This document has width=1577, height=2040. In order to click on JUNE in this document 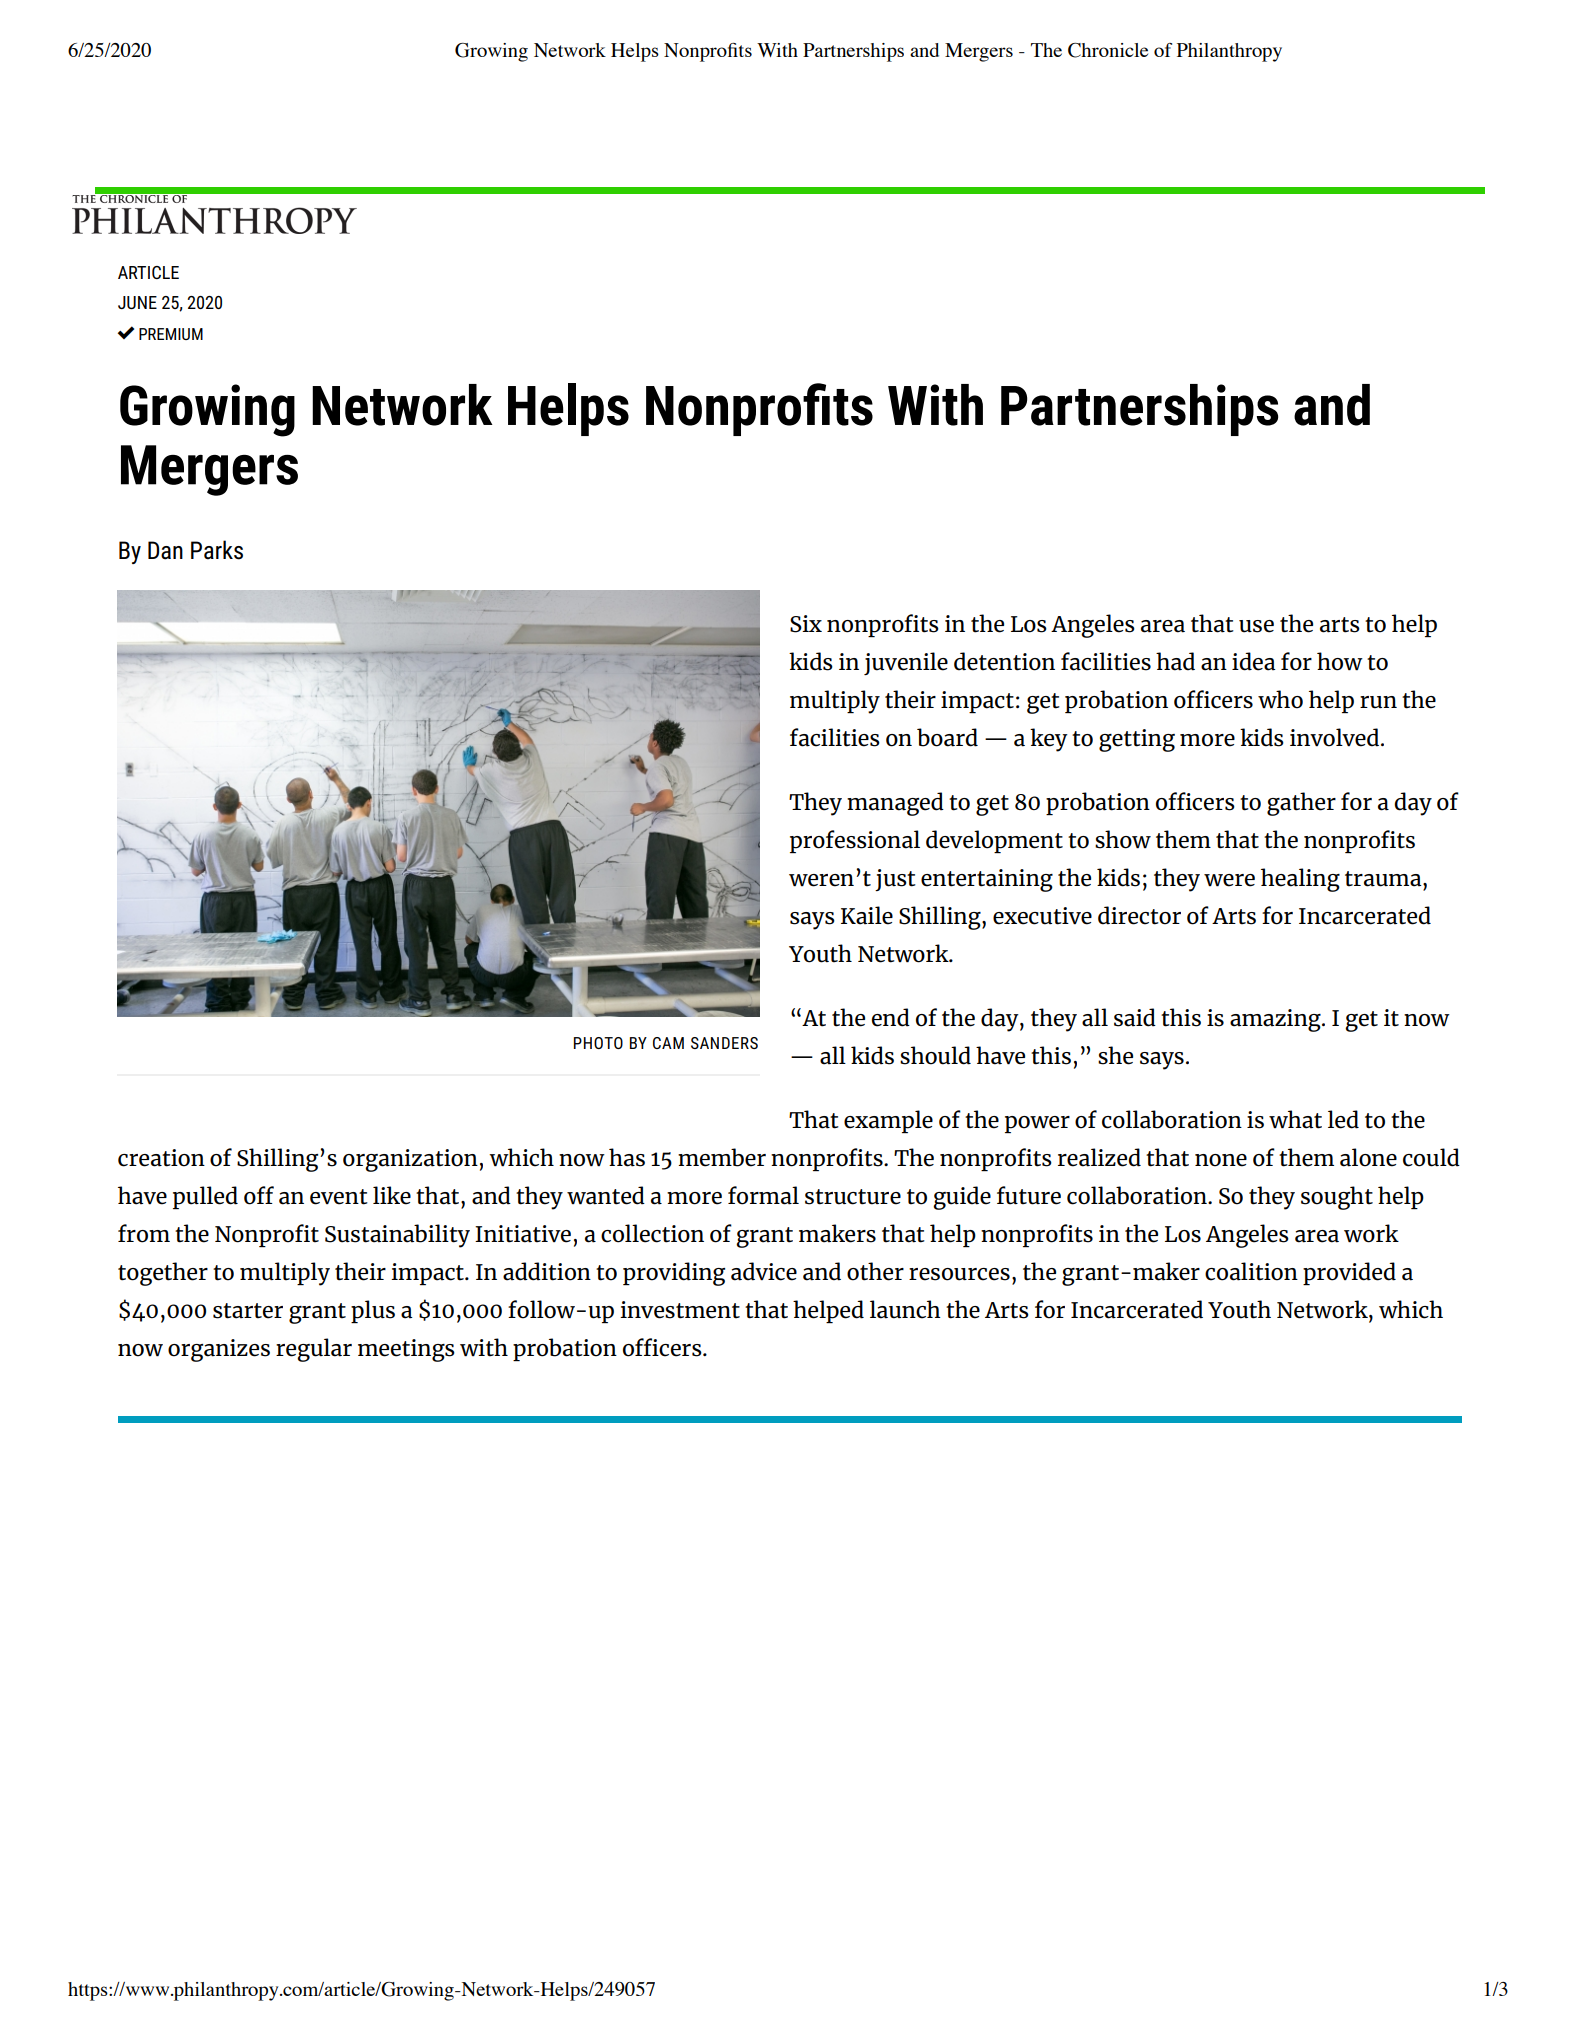, I will do `click(137, 302)`.
